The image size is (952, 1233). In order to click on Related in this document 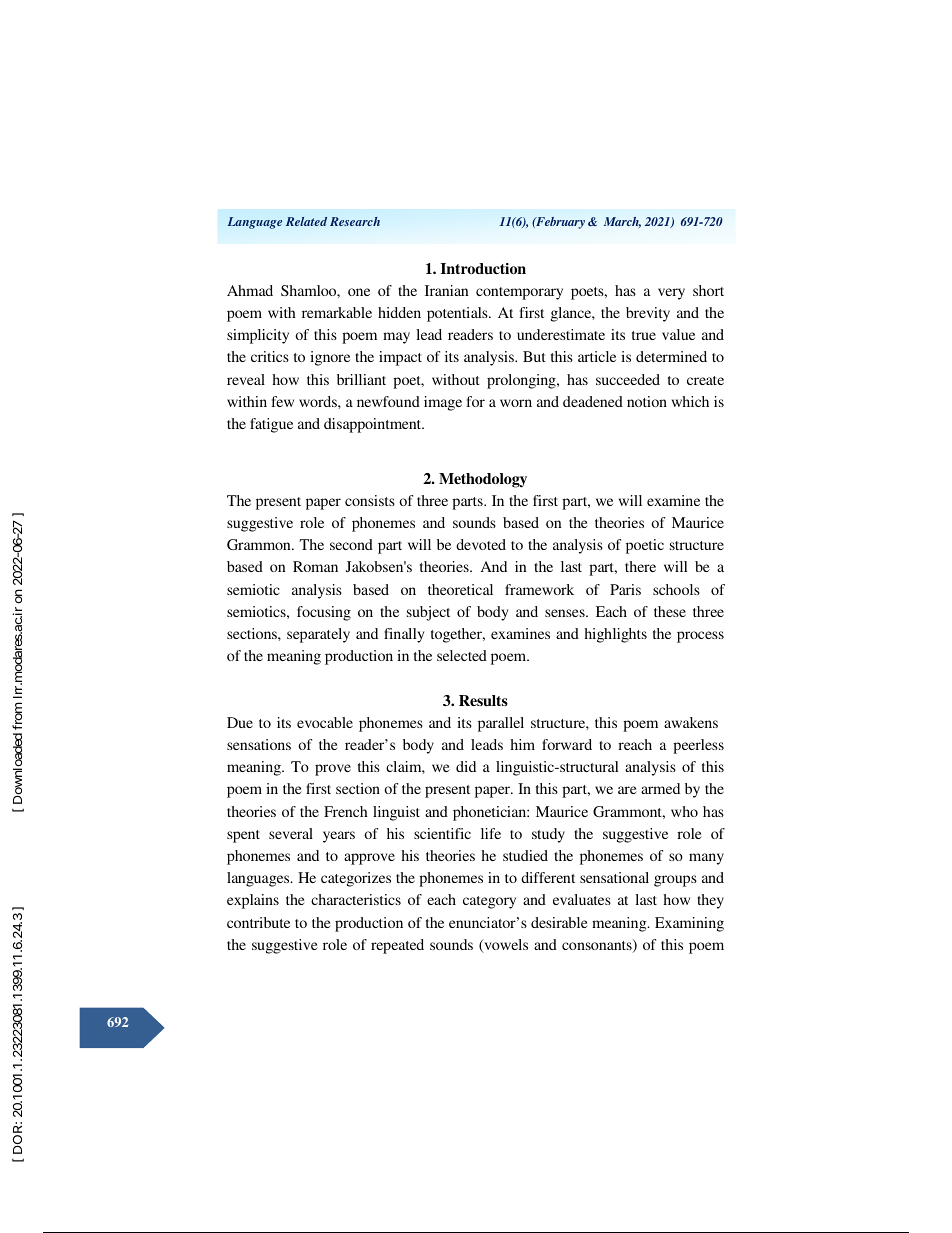, I will do `click(306, 221)`.
